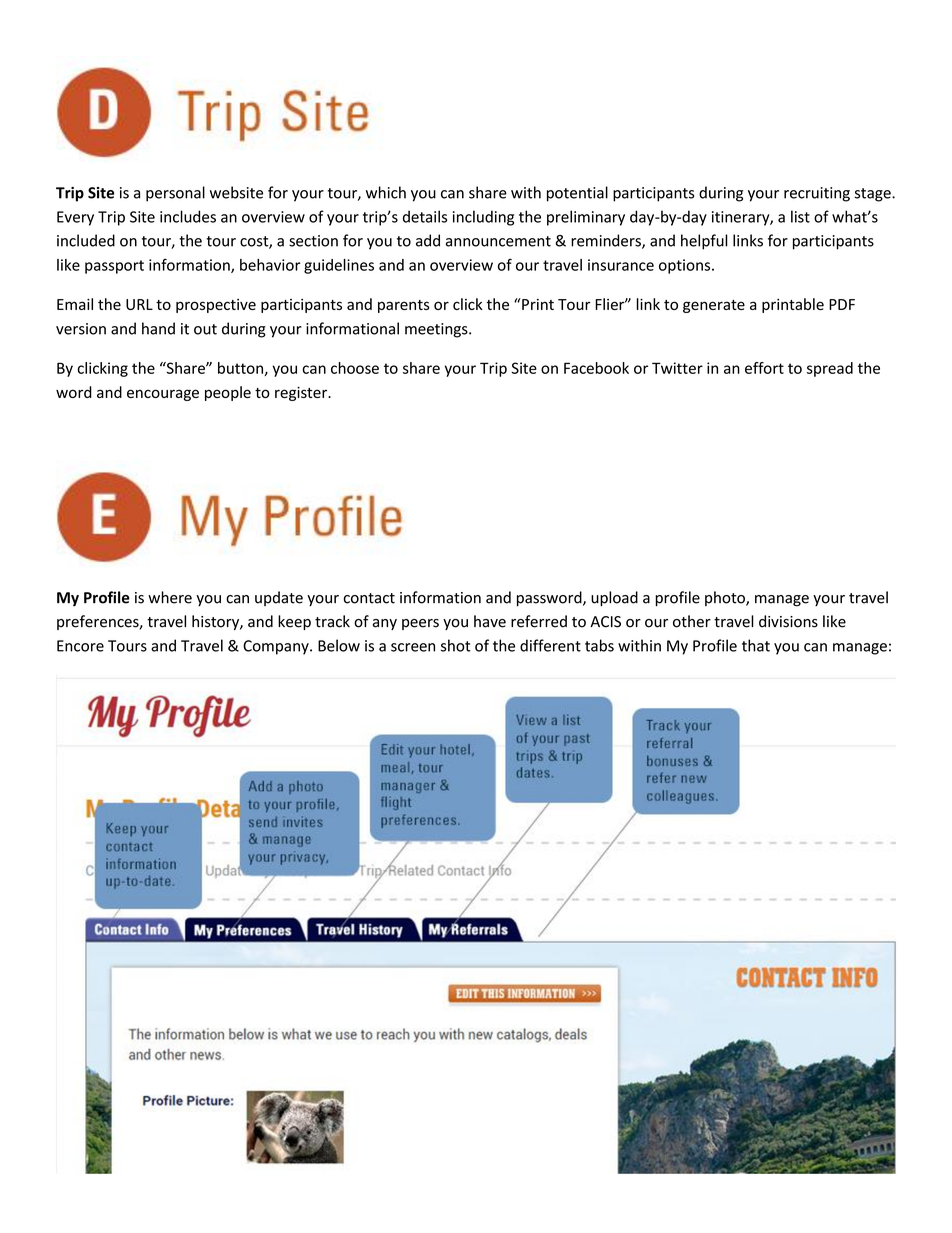 Image resolution: width=952 pixels, height=1233 pixels. Describe the element at coordinates (800, 216) in the screenshot. I see `list` at that location.
